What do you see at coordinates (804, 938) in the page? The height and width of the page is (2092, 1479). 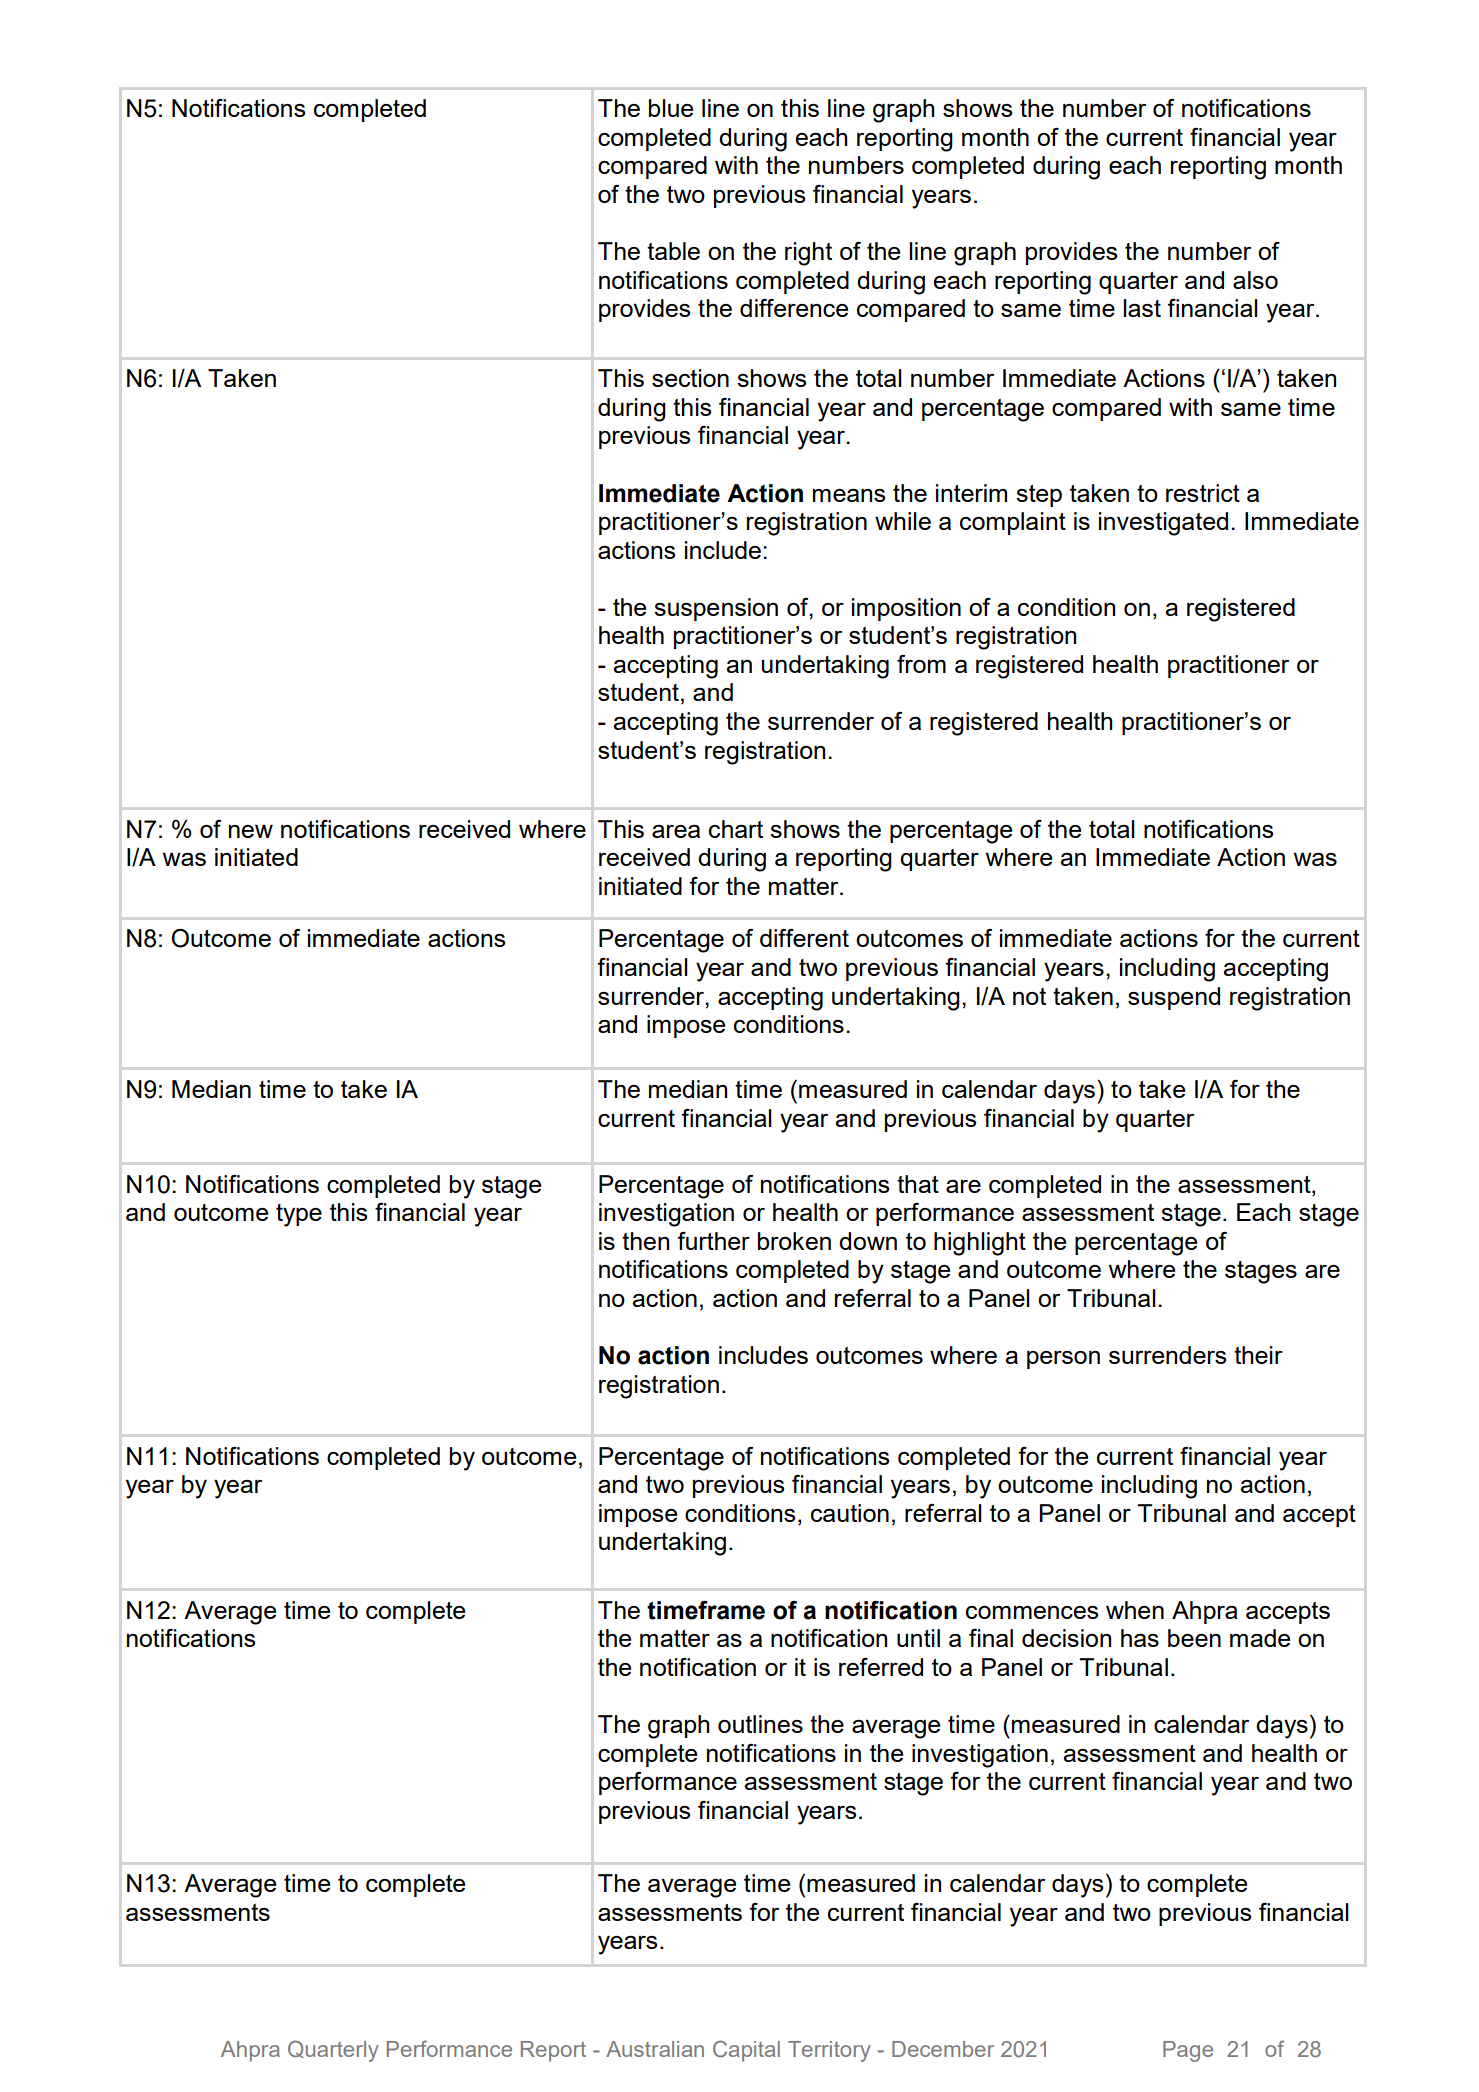 I see `different` at bounding box center [804, 938].
